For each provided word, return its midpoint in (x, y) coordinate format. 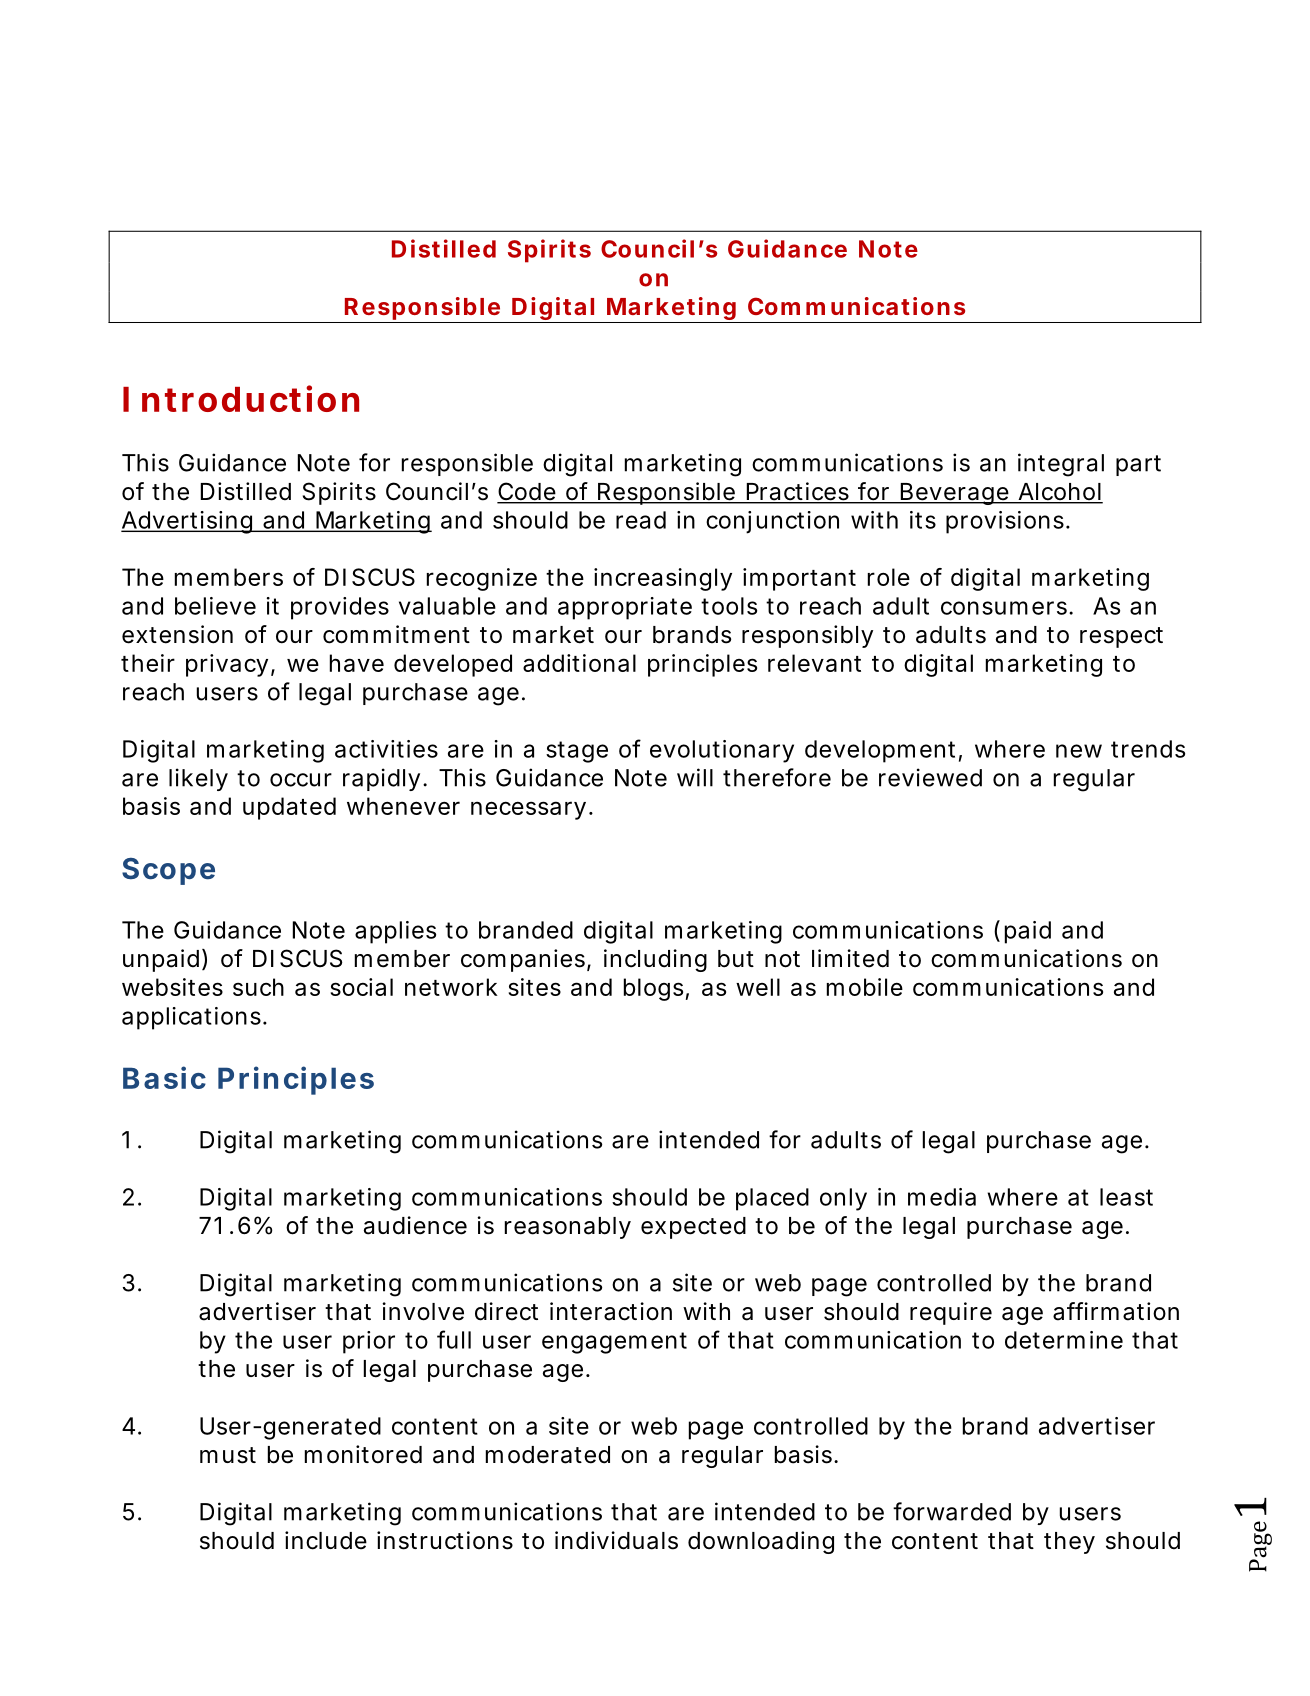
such (258, 987)
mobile (865, 987)
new (1079, 751)
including (655, 960)
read (641, 520)
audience (415, 1225)
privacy (227, 665)
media (942, 1197)
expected (693, 1228)
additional (579, 663)
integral (1061, 465)
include (326, 1540)
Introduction (241, 398)
